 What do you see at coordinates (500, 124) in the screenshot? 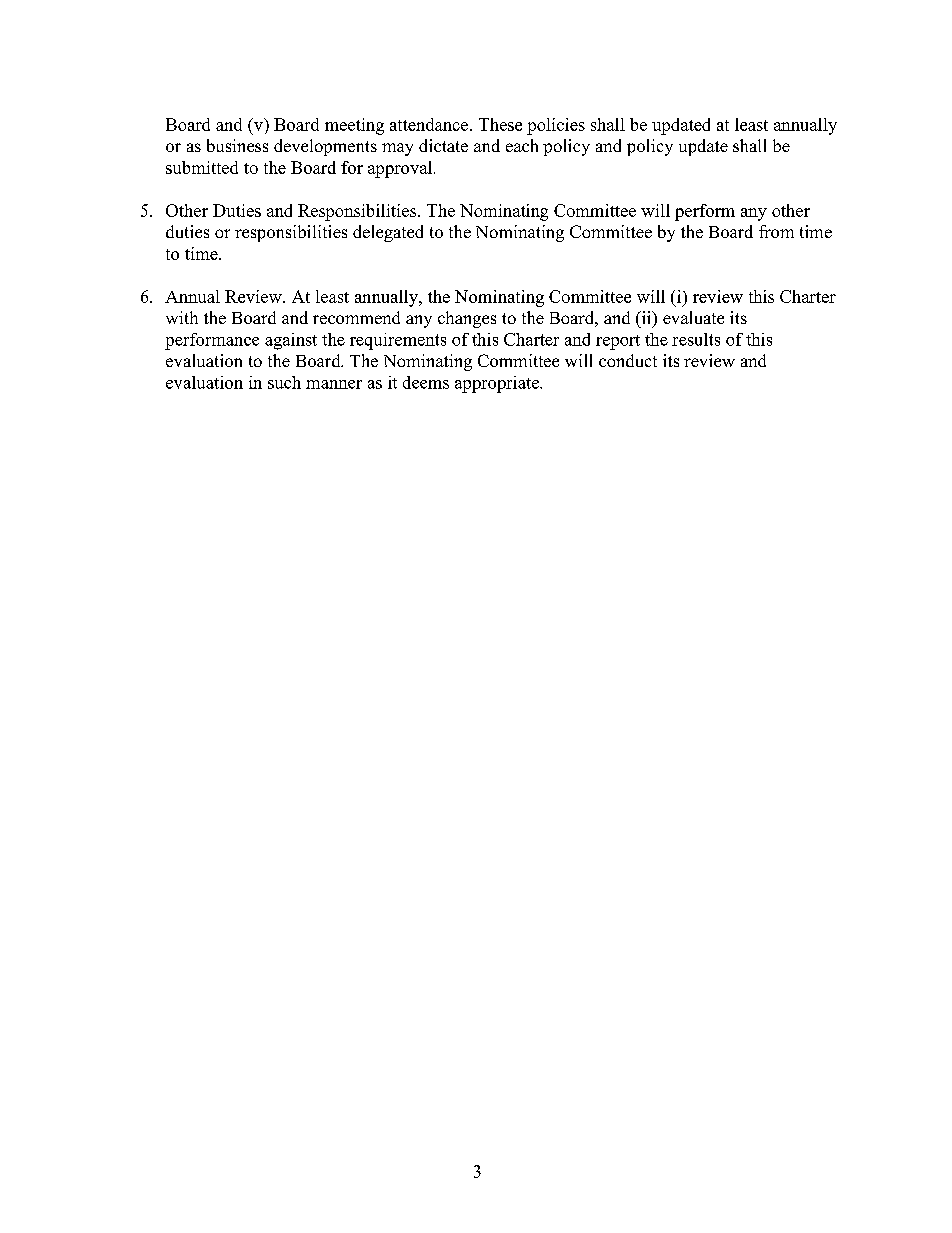
I see `These` at bounding box center [500, 124].
